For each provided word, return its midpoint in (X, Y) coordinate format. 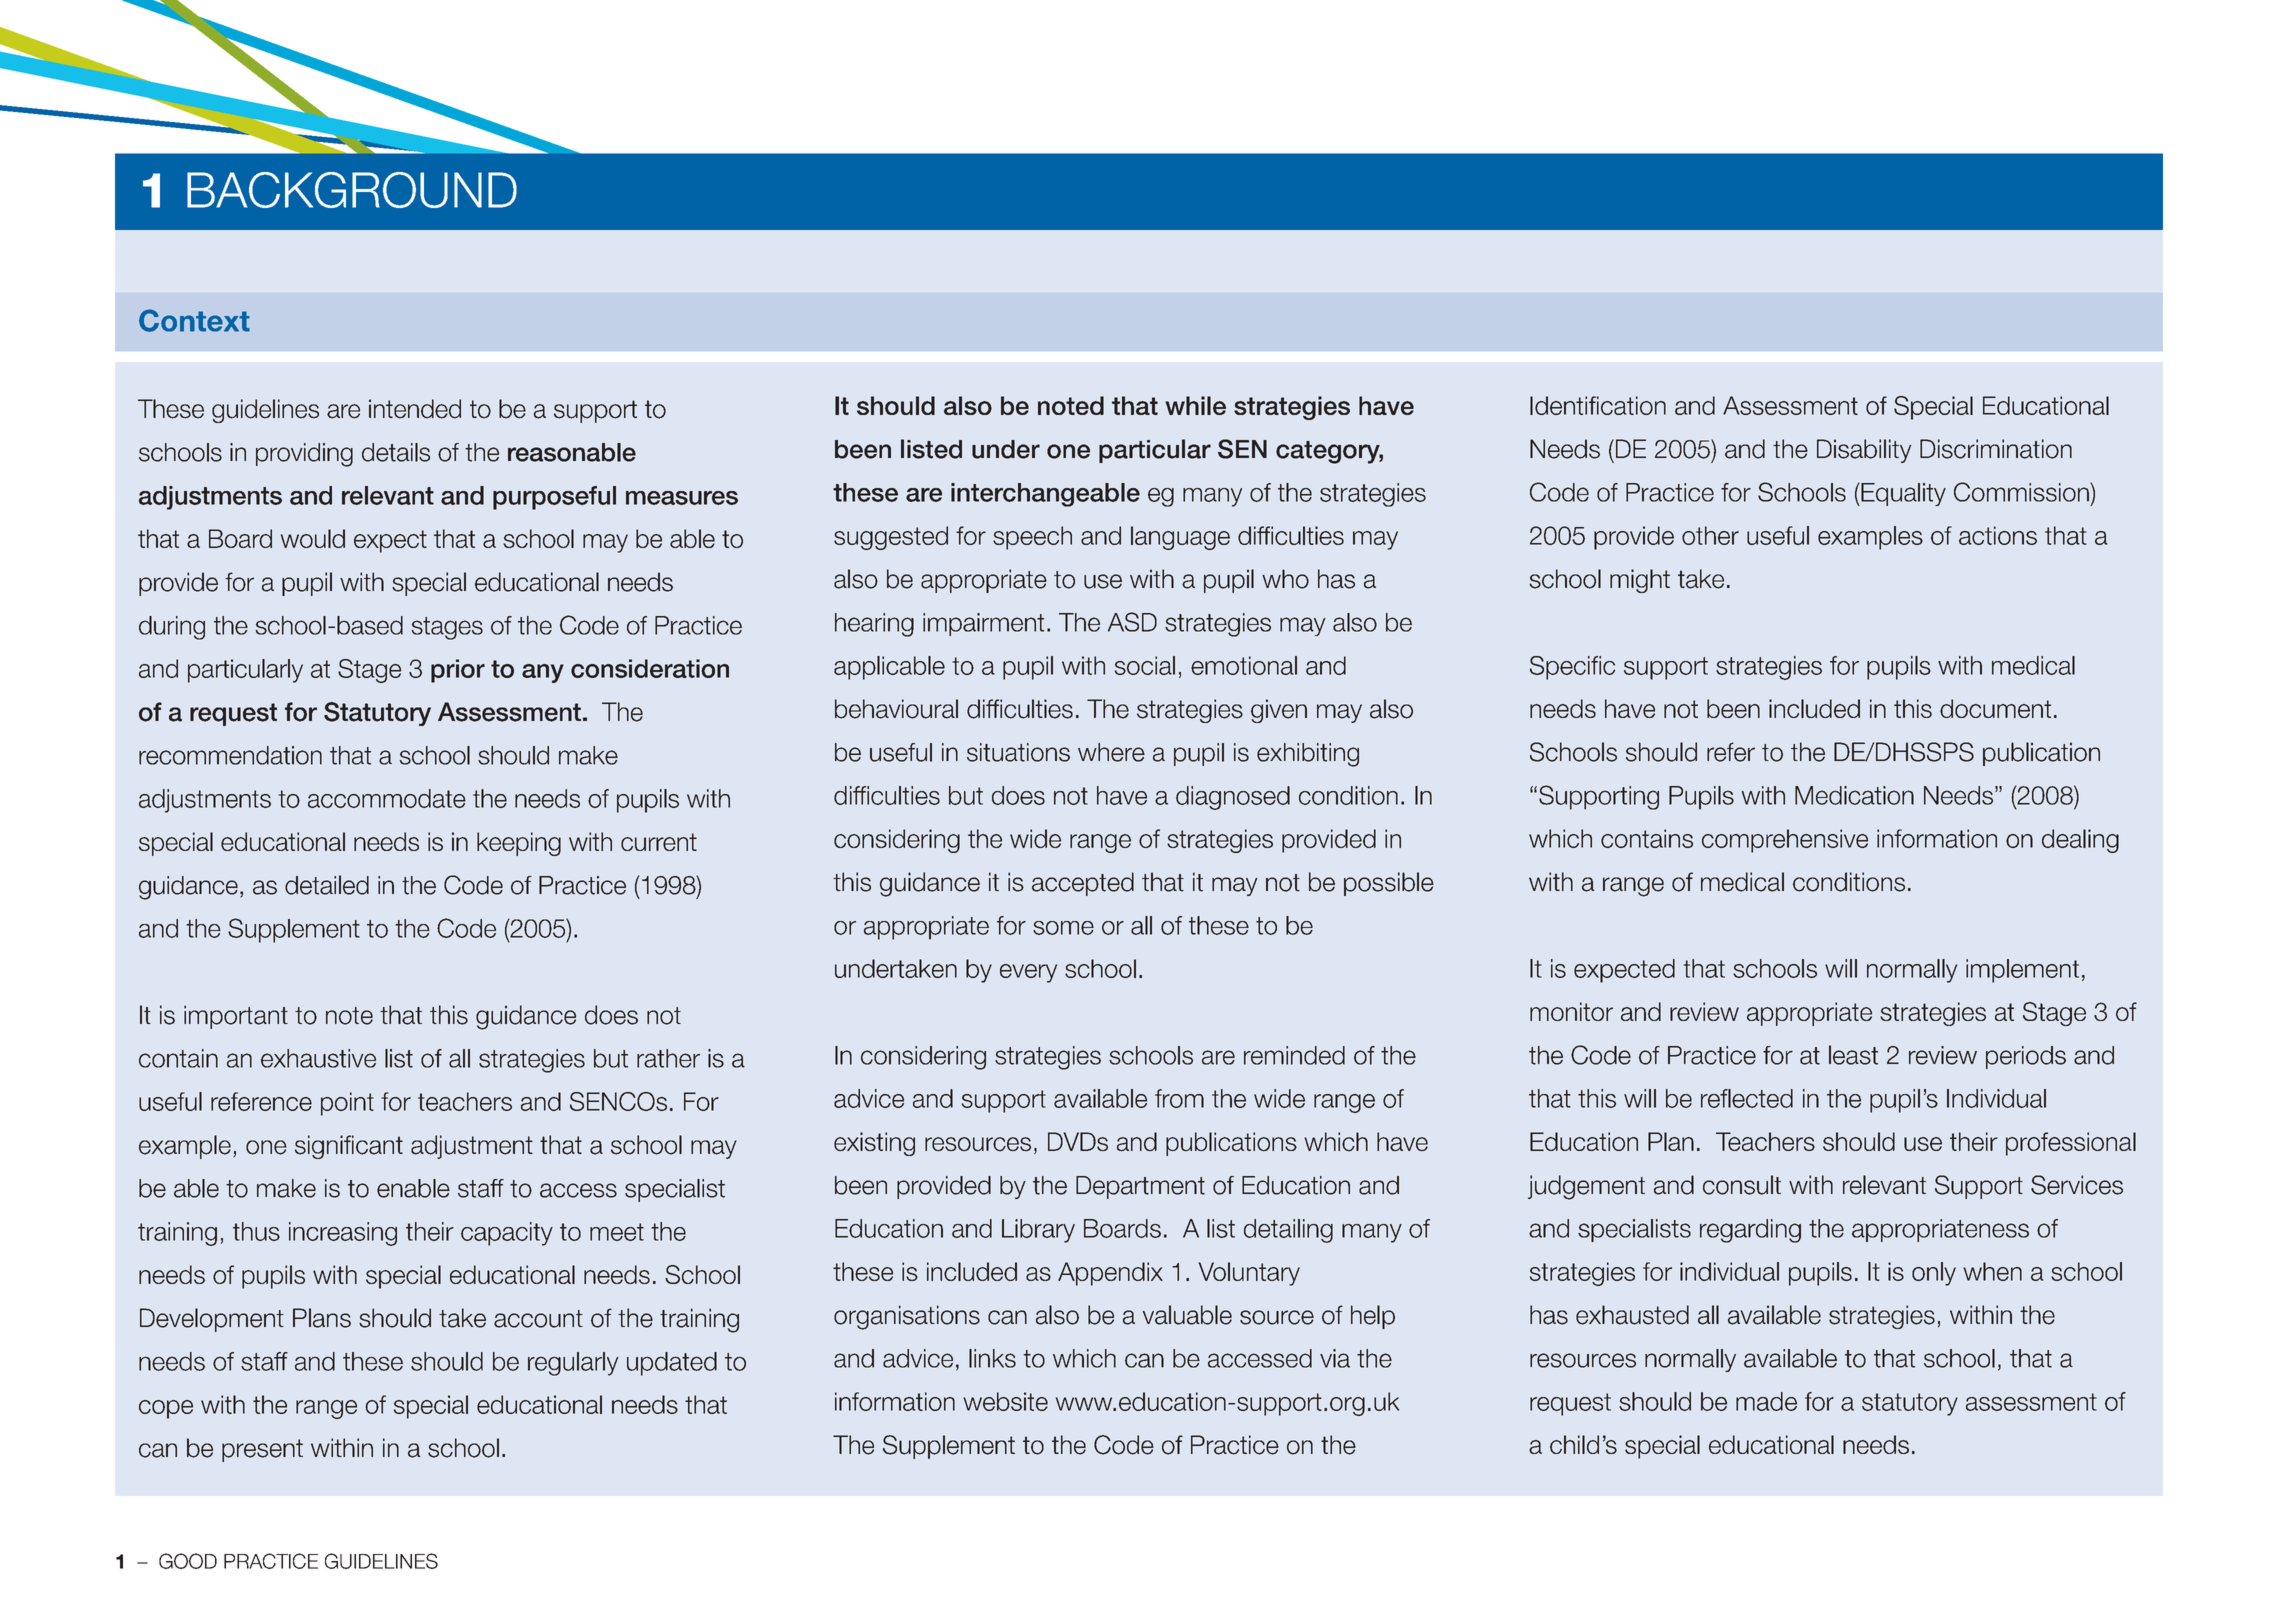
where (1111, 752)
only (1934, 1274)
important (236, 1017)
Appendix (1110, 1274)
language (1180, 538)
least (1853, 1055)
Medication (1854, 795)
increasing (343, 1234)
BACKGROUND (352, 190)
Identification (1598, 405)
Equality (1902, 494)
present (262, 1450)
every (1028, 973)
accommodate (387, 798)
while (1195, 405)
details (396, 452)
